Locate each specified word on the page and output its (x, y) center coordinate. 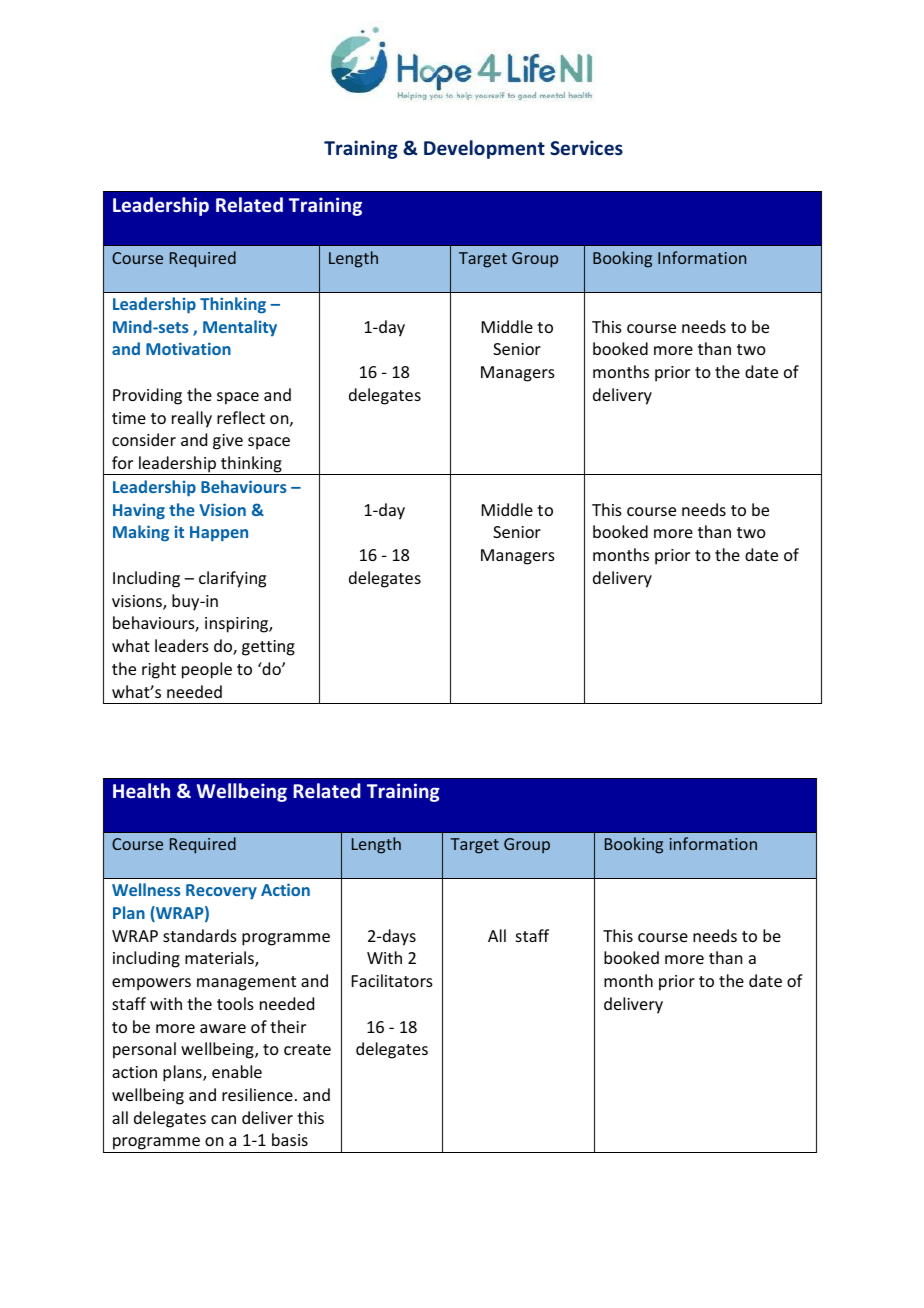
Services (586, 148)
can (223, 1119)
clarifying (232, 579)
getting (268, 648)
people (207, 670)
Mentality (240, 328)
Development (484, 149)
